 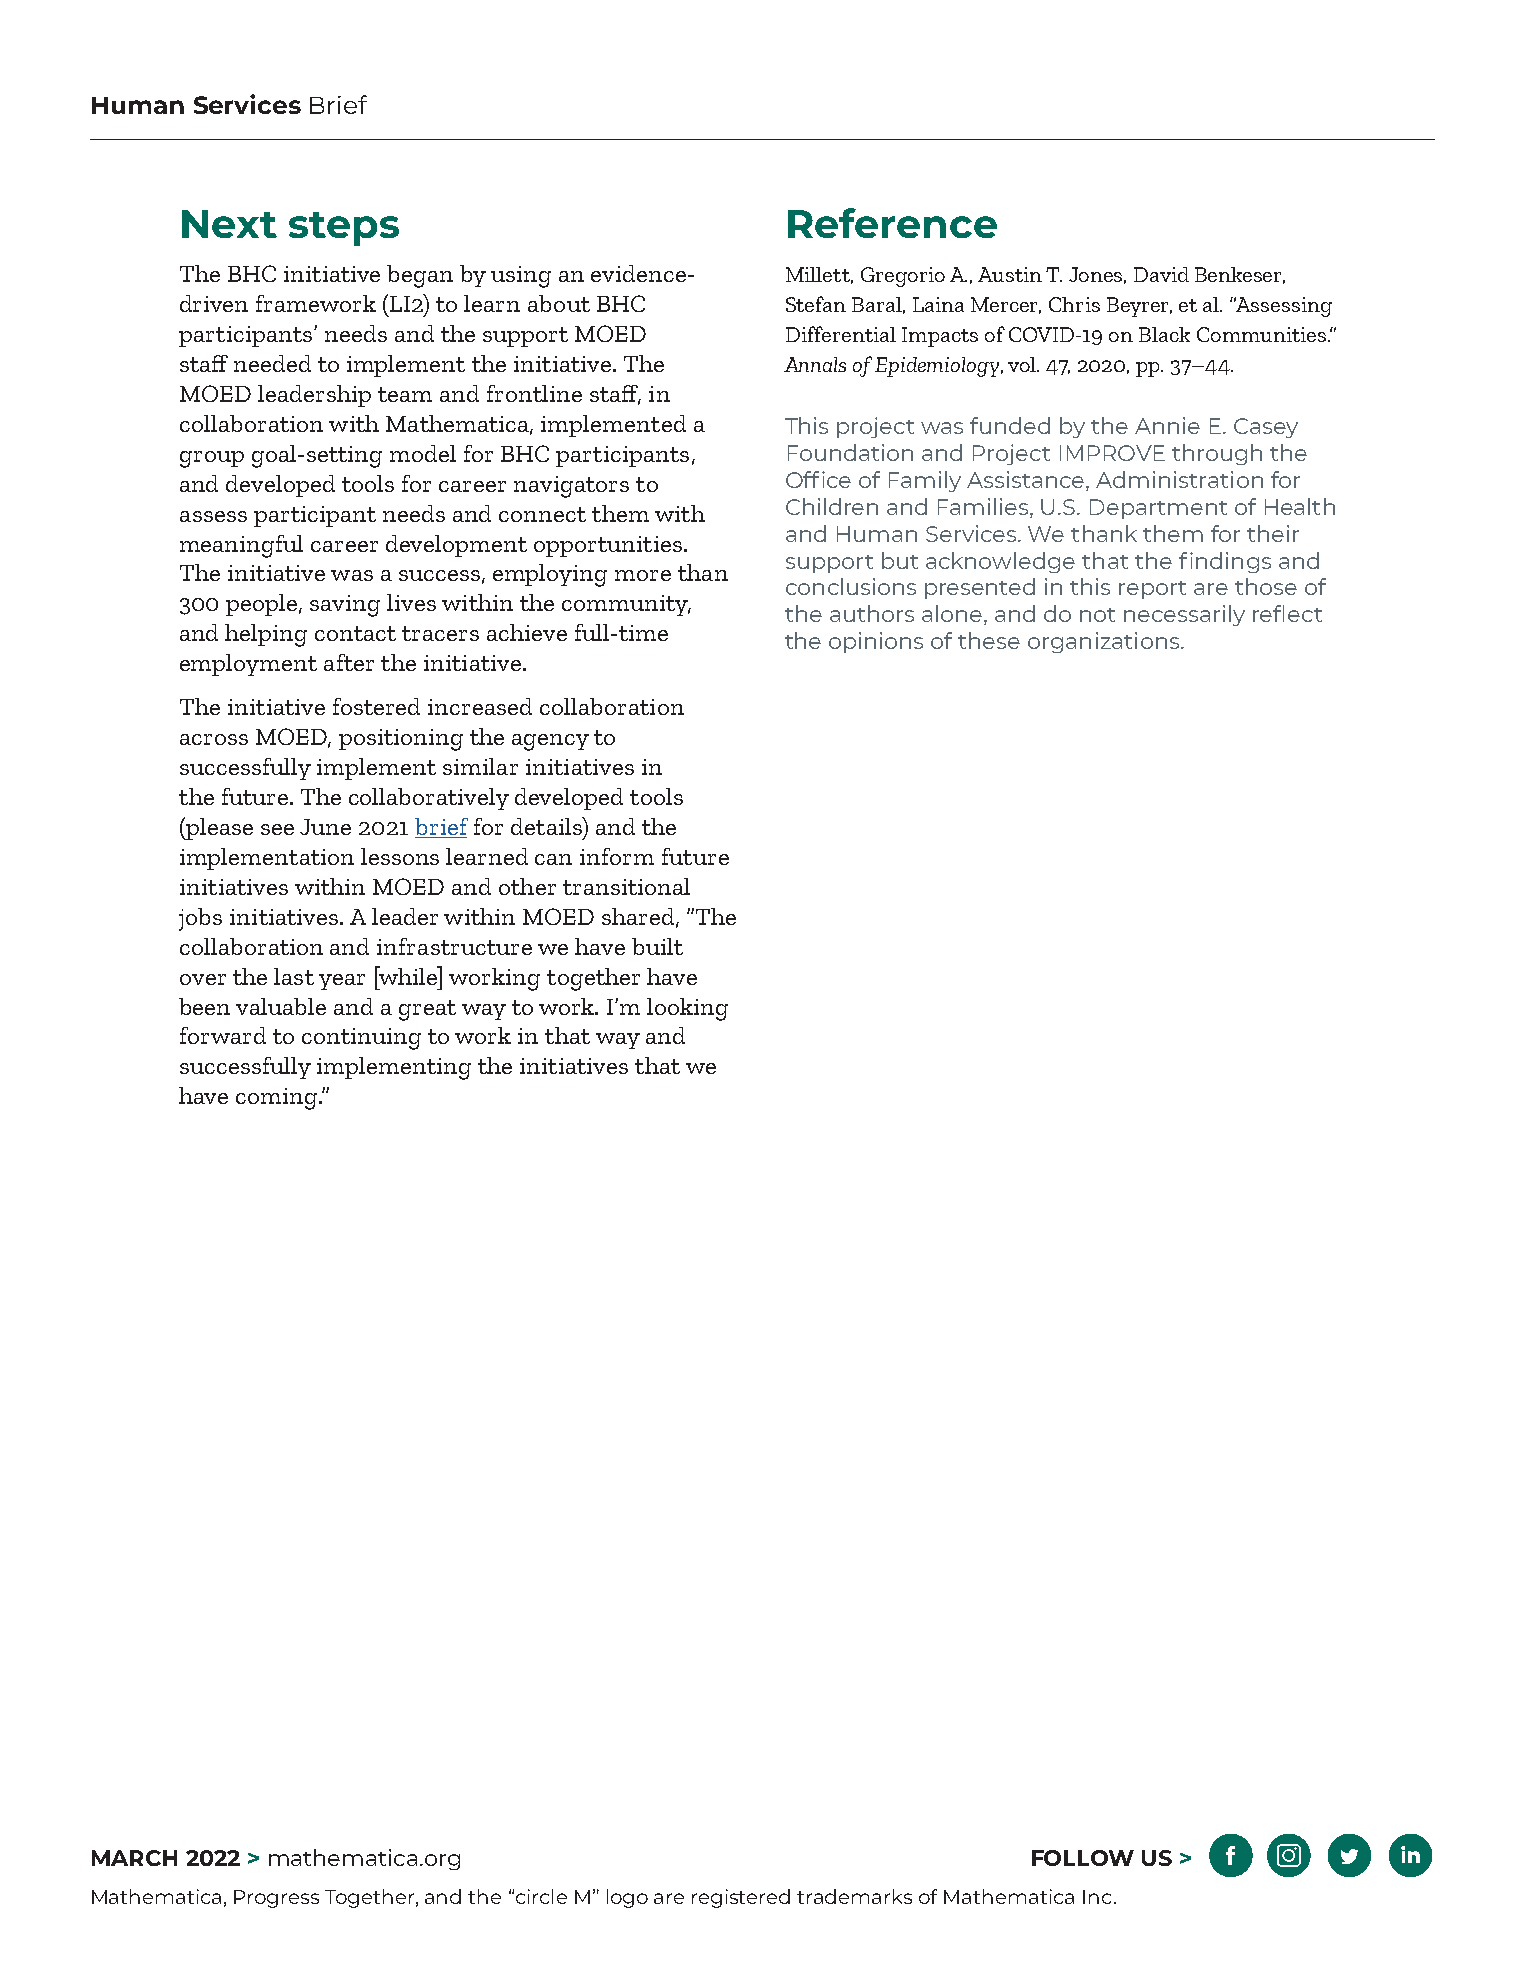 What do you see at coordinates (741, 1898) in the screenshot?
I see `registered` at bounding box center [741, 1898].
